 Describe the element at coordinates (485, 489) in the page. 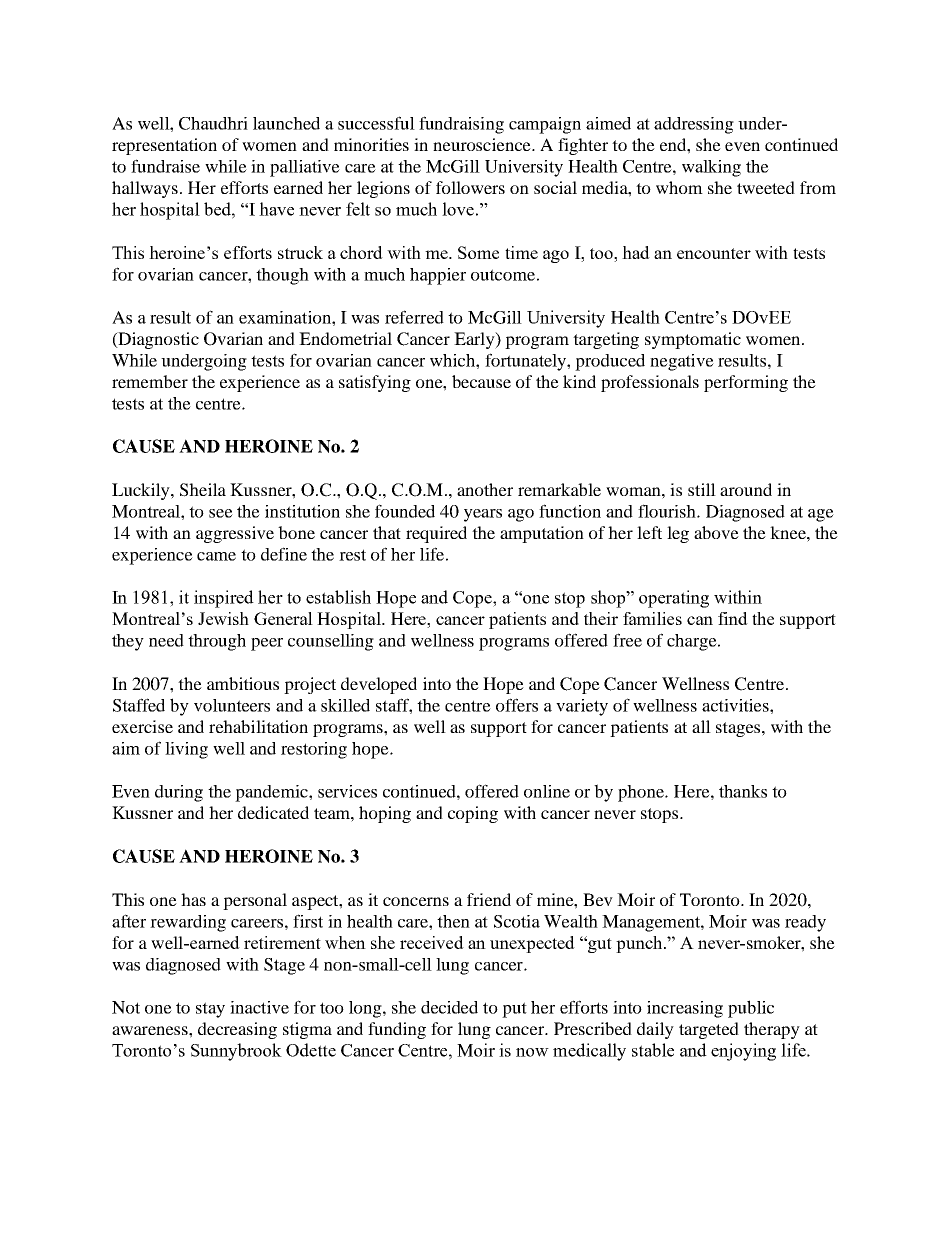

I see `another` at that location.
